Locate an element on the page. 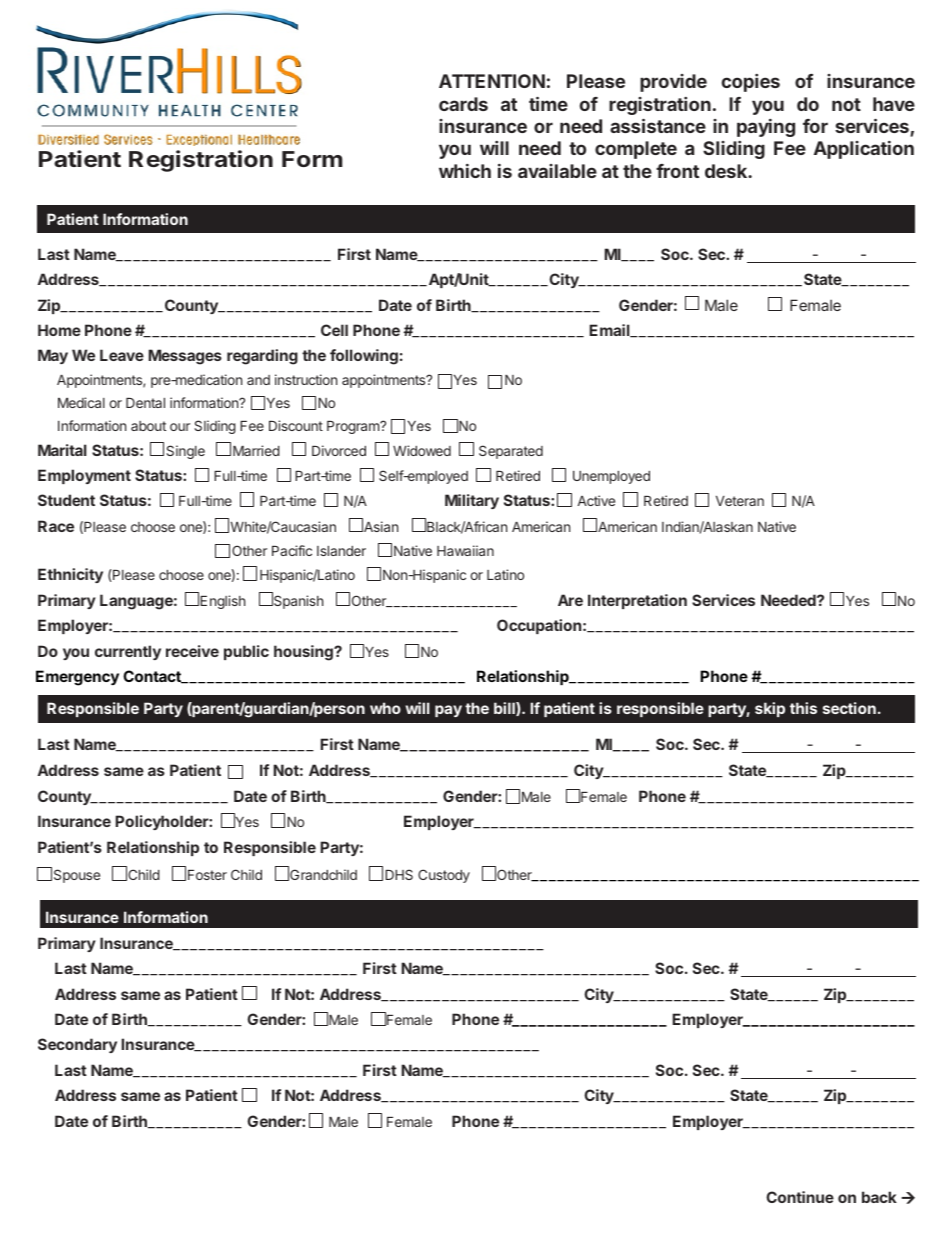 This page has height=1233, width=952. Foster is located at coordinates (207, 875).
